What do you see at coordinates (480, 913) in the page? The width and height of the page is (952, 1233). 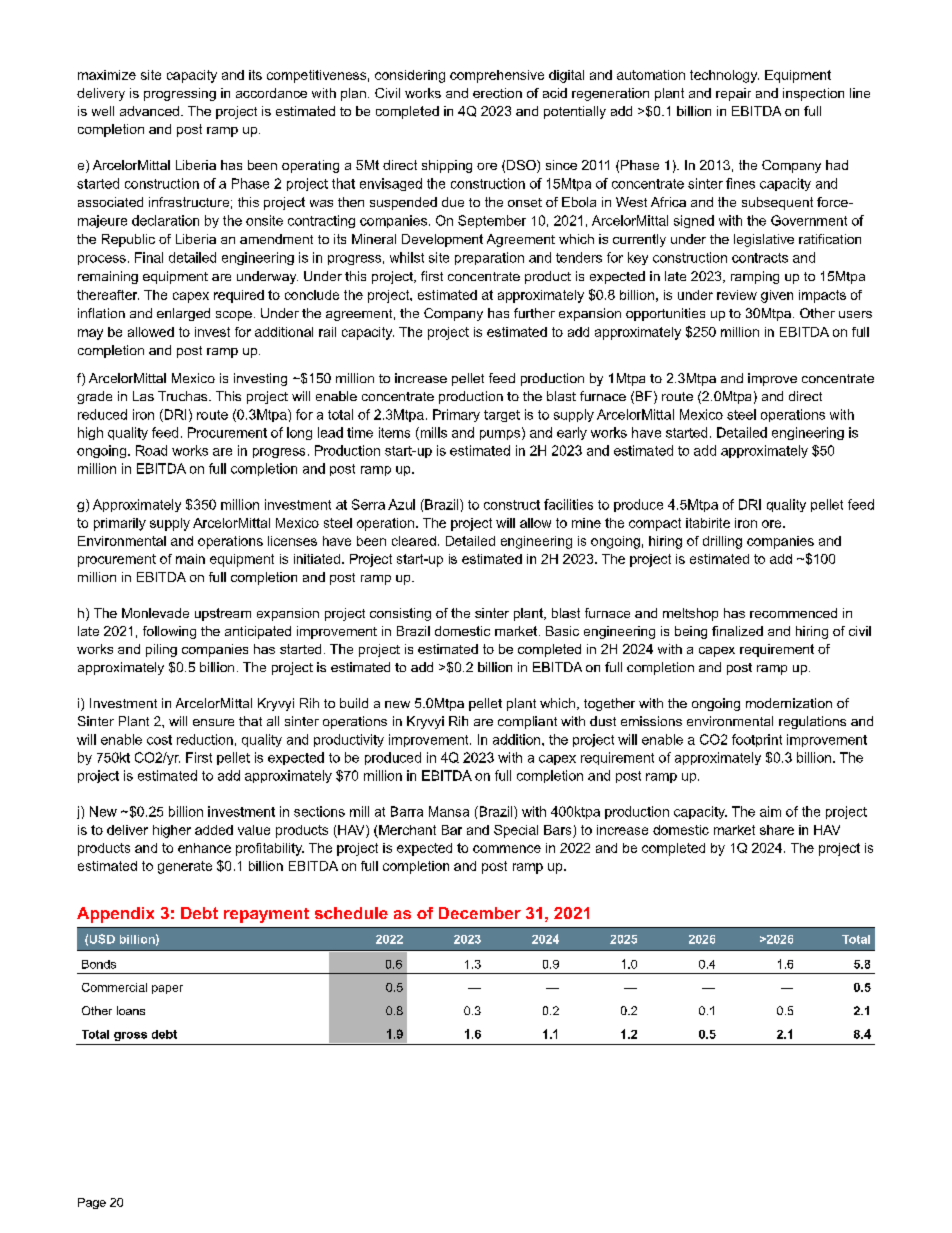 I see `December` at bounding box center [480, 913].
